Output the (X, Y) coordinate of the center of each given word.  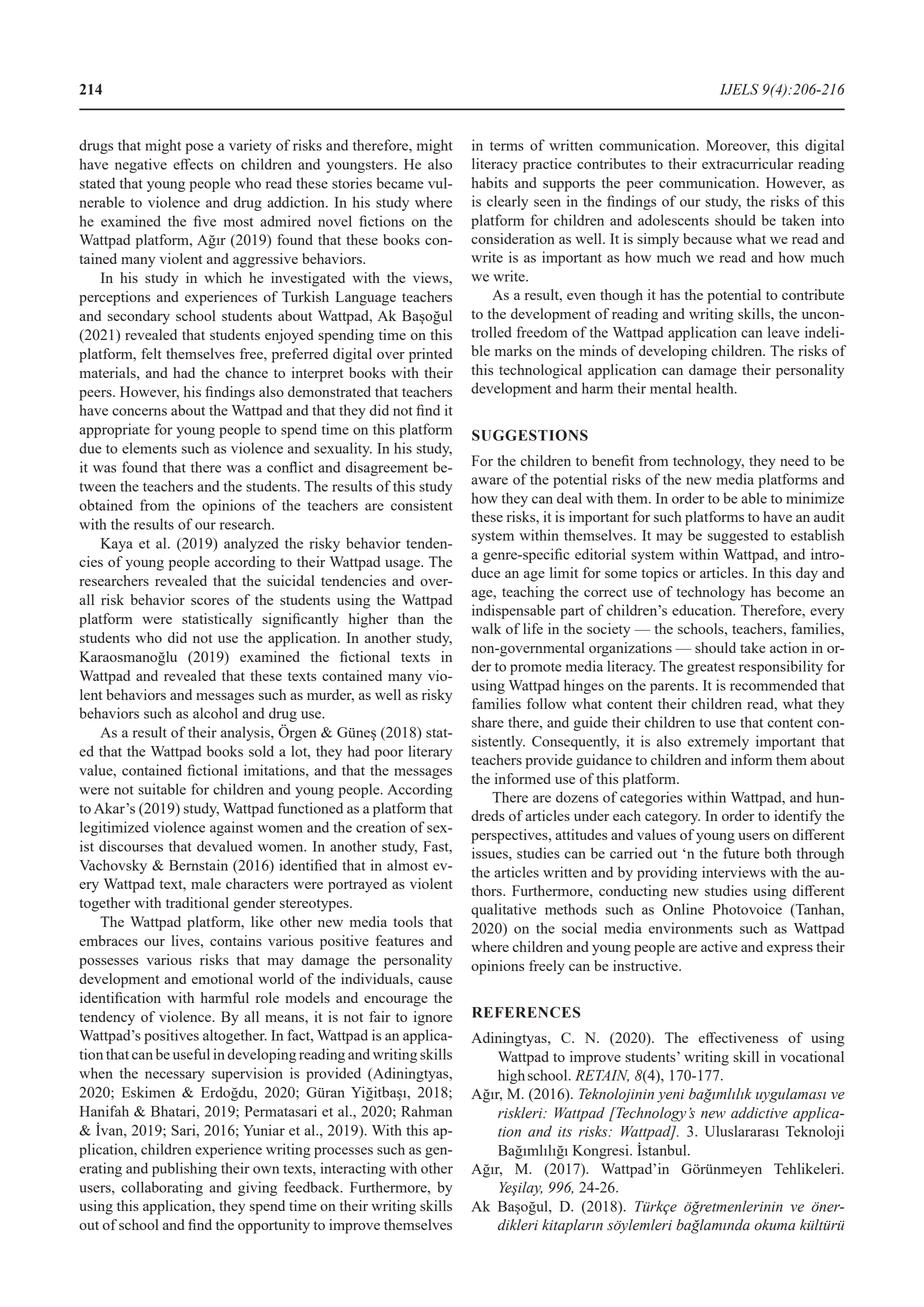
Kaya (117, 545)
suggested (738, 536)
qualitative (504, 910)
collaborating (162, 1188)
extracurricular (747, 163)
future (741, 853)
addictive (759, 1113)
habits (490, 182)
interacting (353, 1169)
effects (193, 164)
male (206, 883)
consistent (422, 505)
